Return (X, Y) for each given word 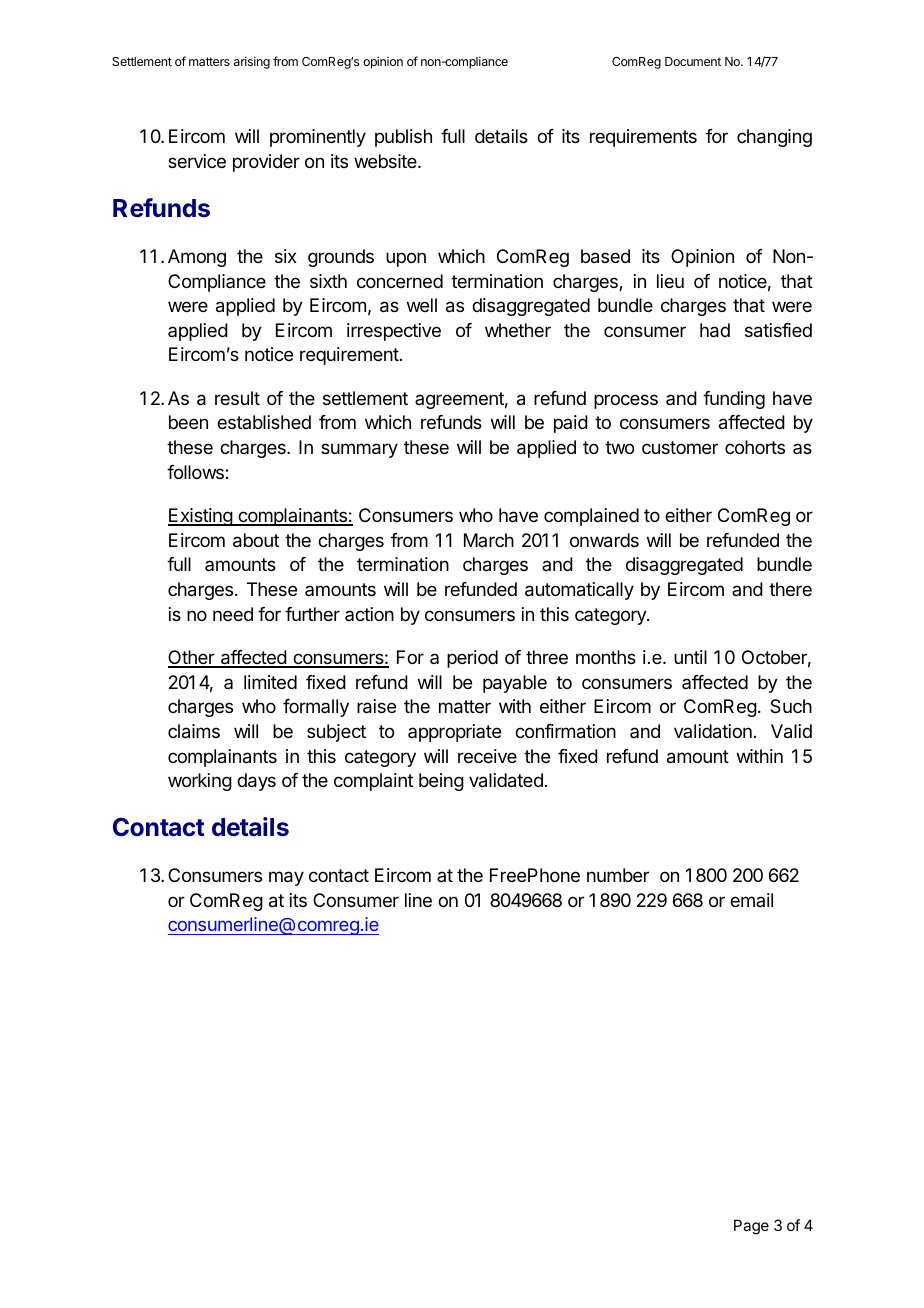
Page (751, 1227)
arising (252, 62)
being (441, 782)
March (489, 540)
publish (403, 138)
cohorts (755, 447)
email (751, 900)
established (264, 422)
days (256, 782)
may (286, 878)
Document (693, 61)
